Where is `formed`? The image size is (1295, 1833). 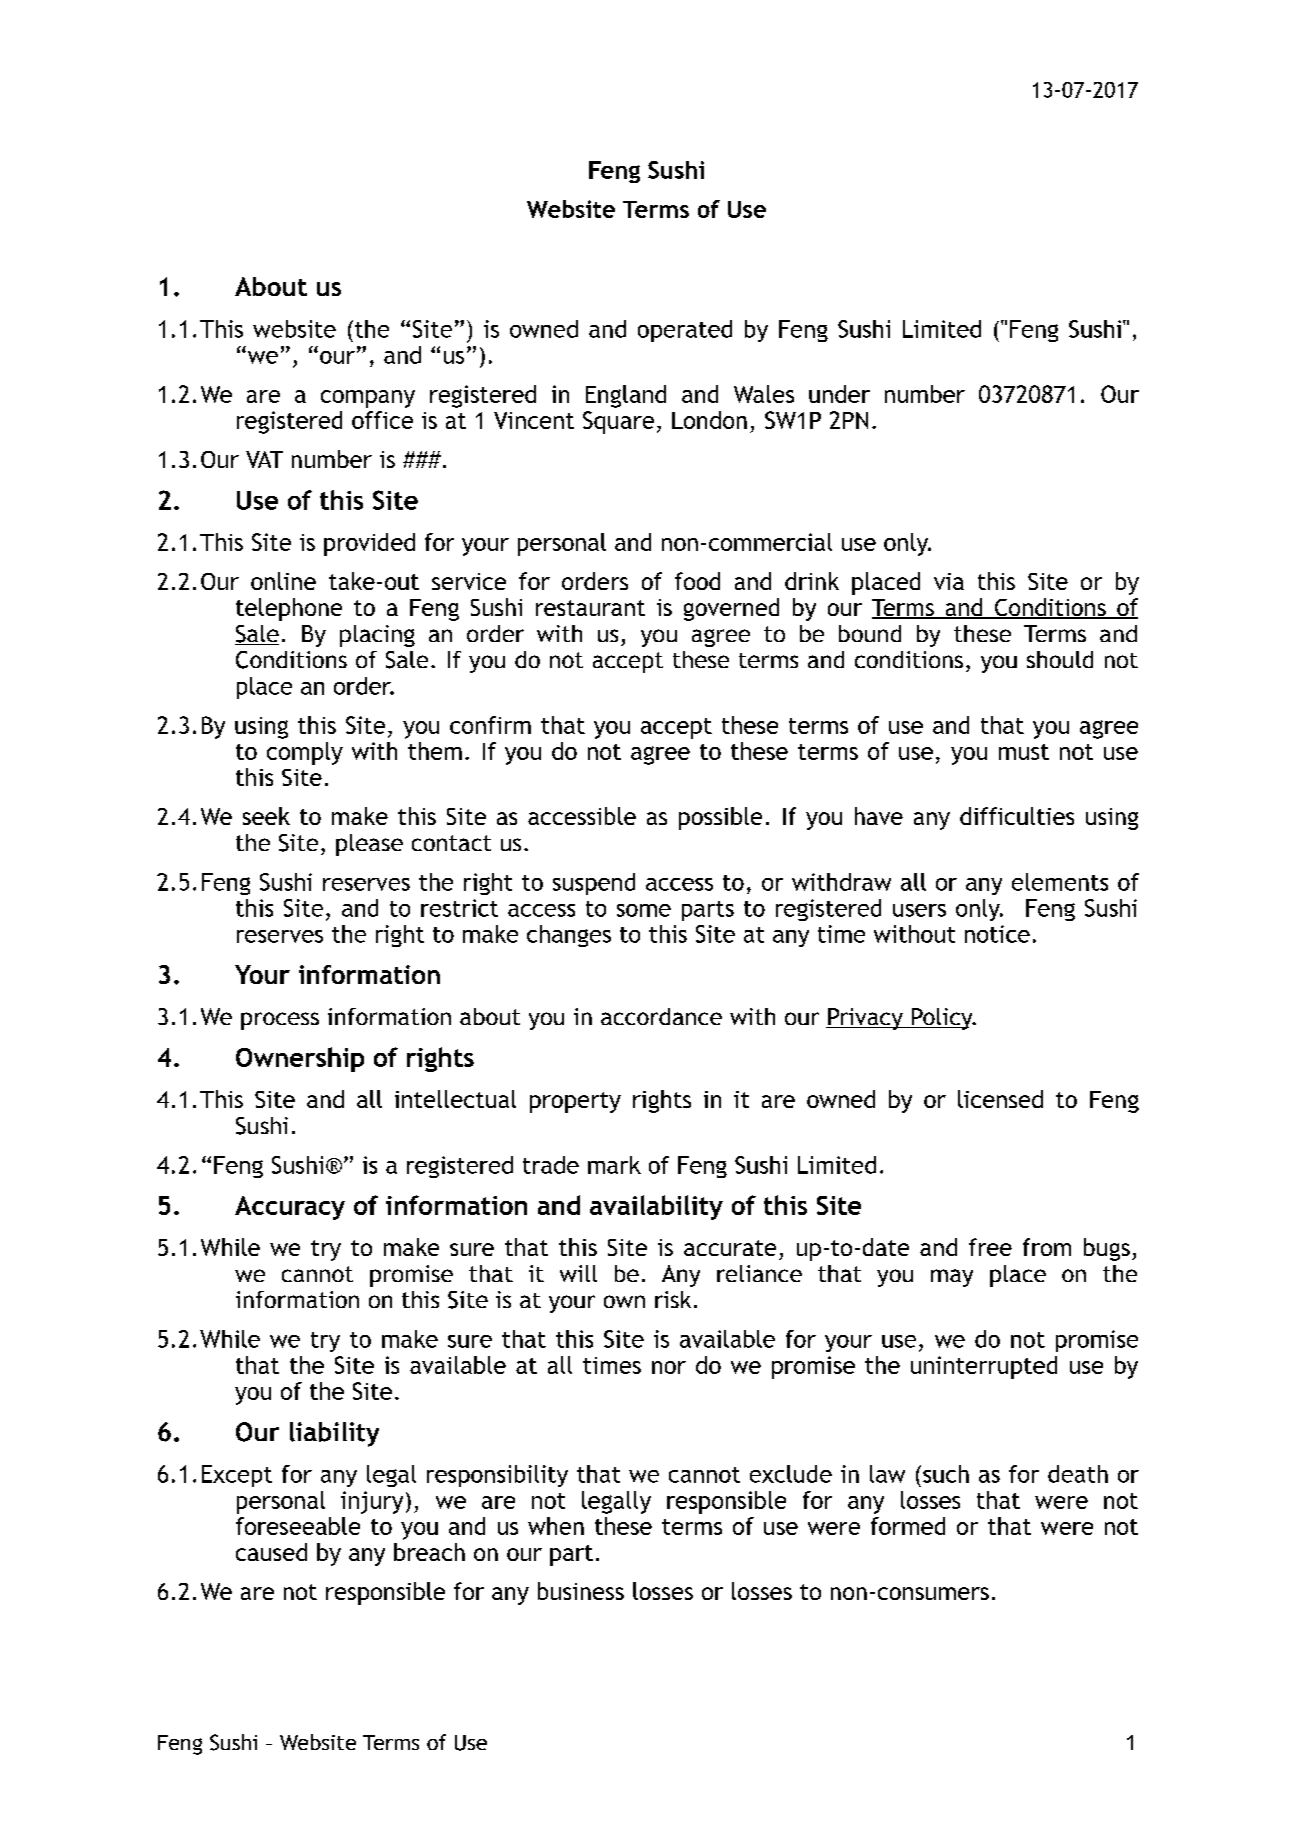
formed is located at coordinates (908, 1526).
